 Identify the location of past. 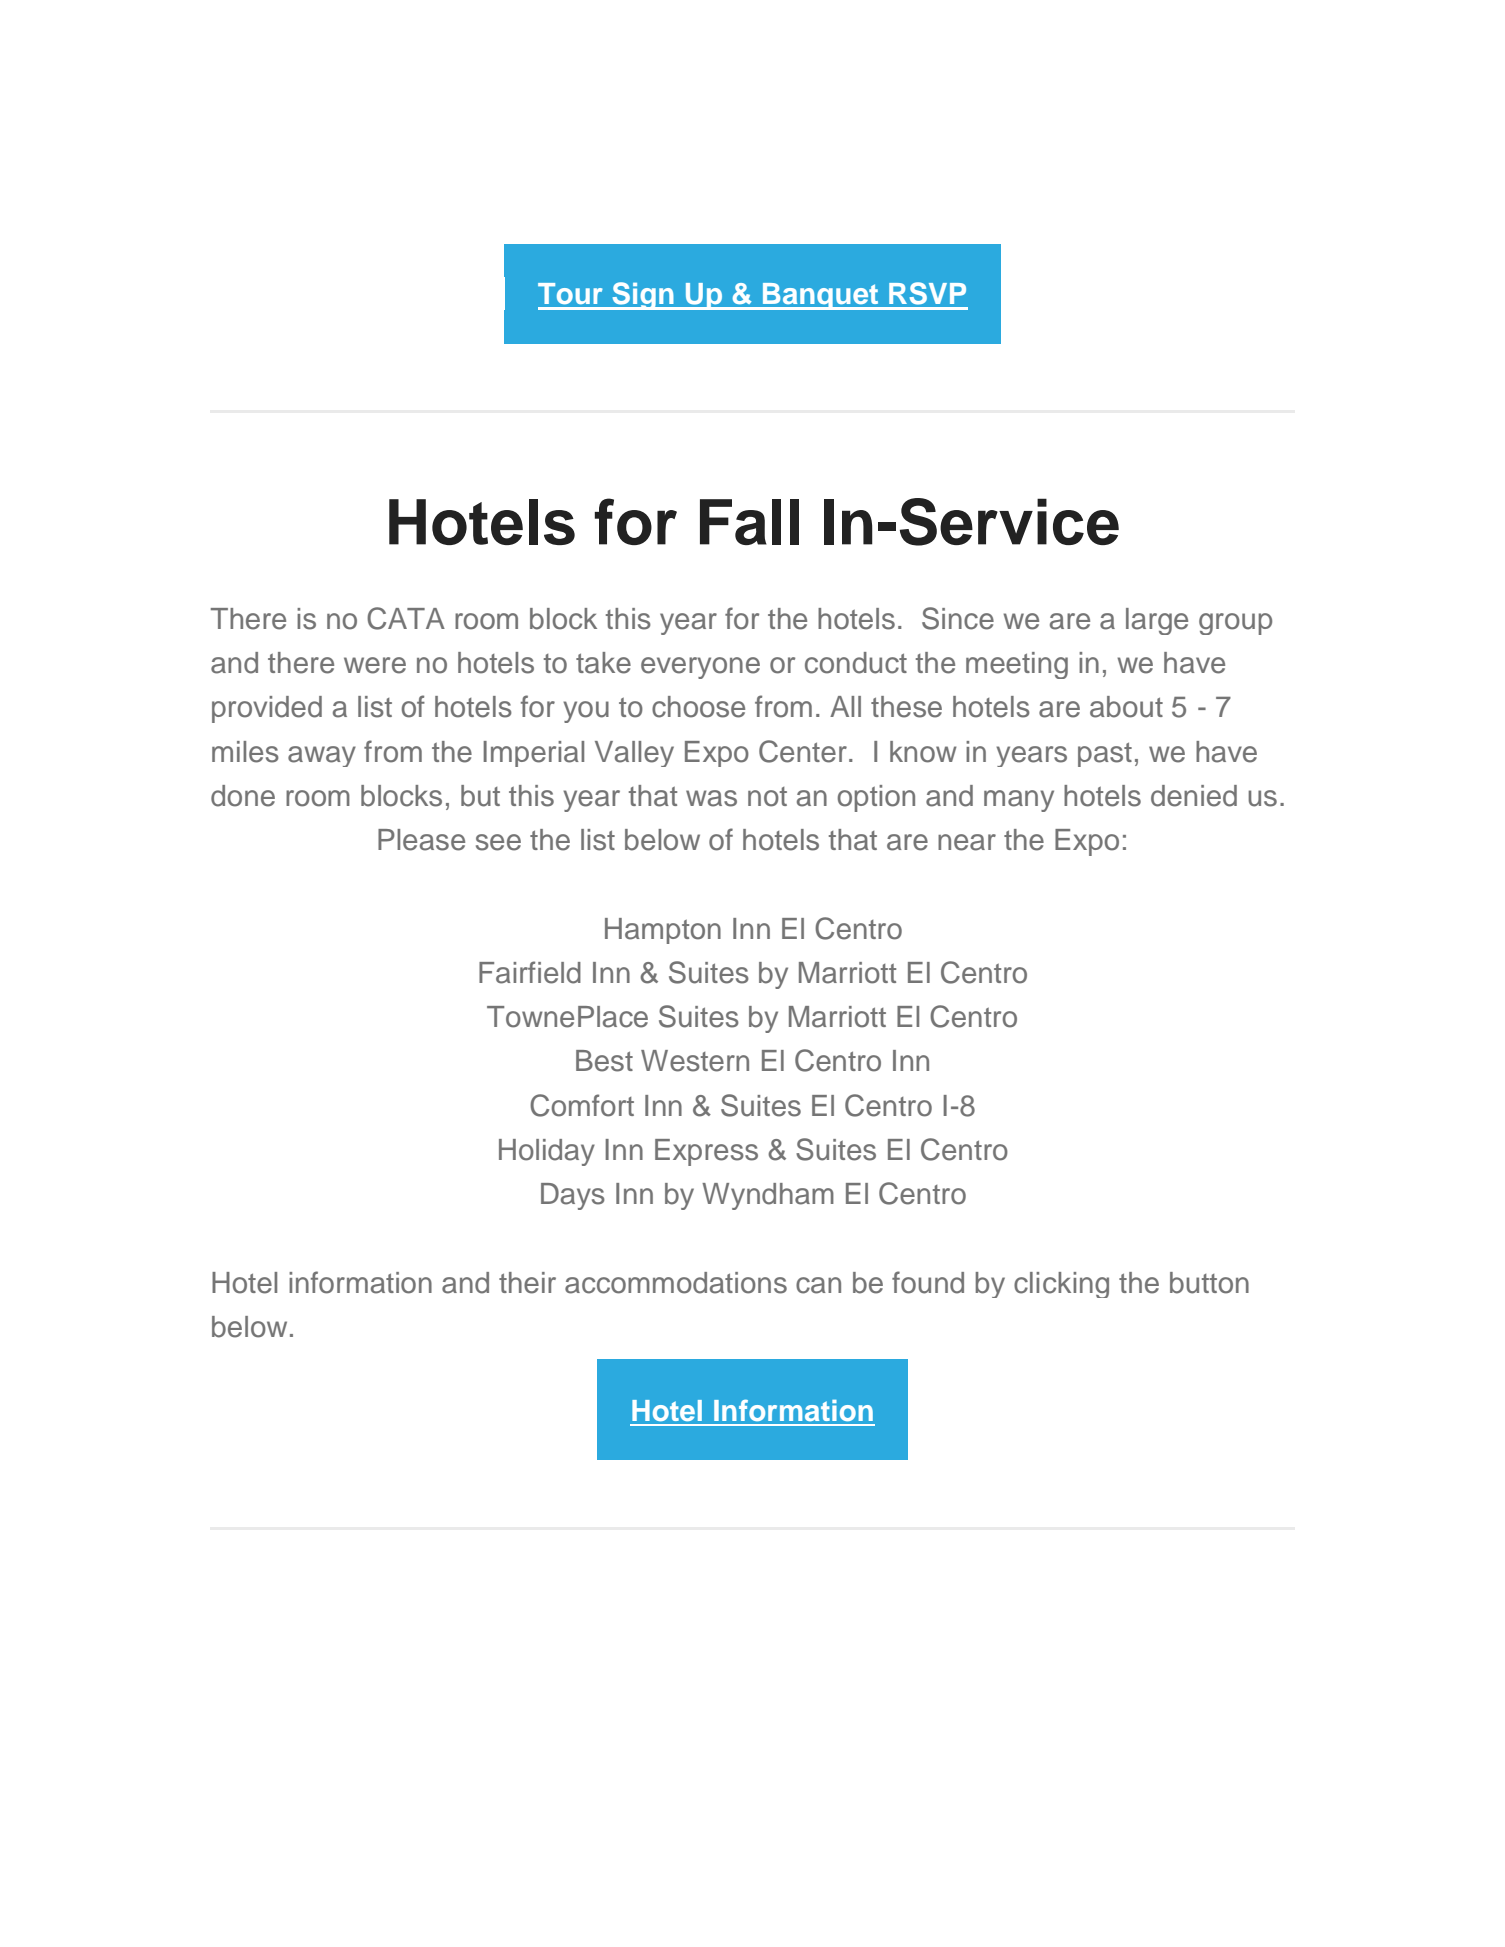
(1105, 754).
